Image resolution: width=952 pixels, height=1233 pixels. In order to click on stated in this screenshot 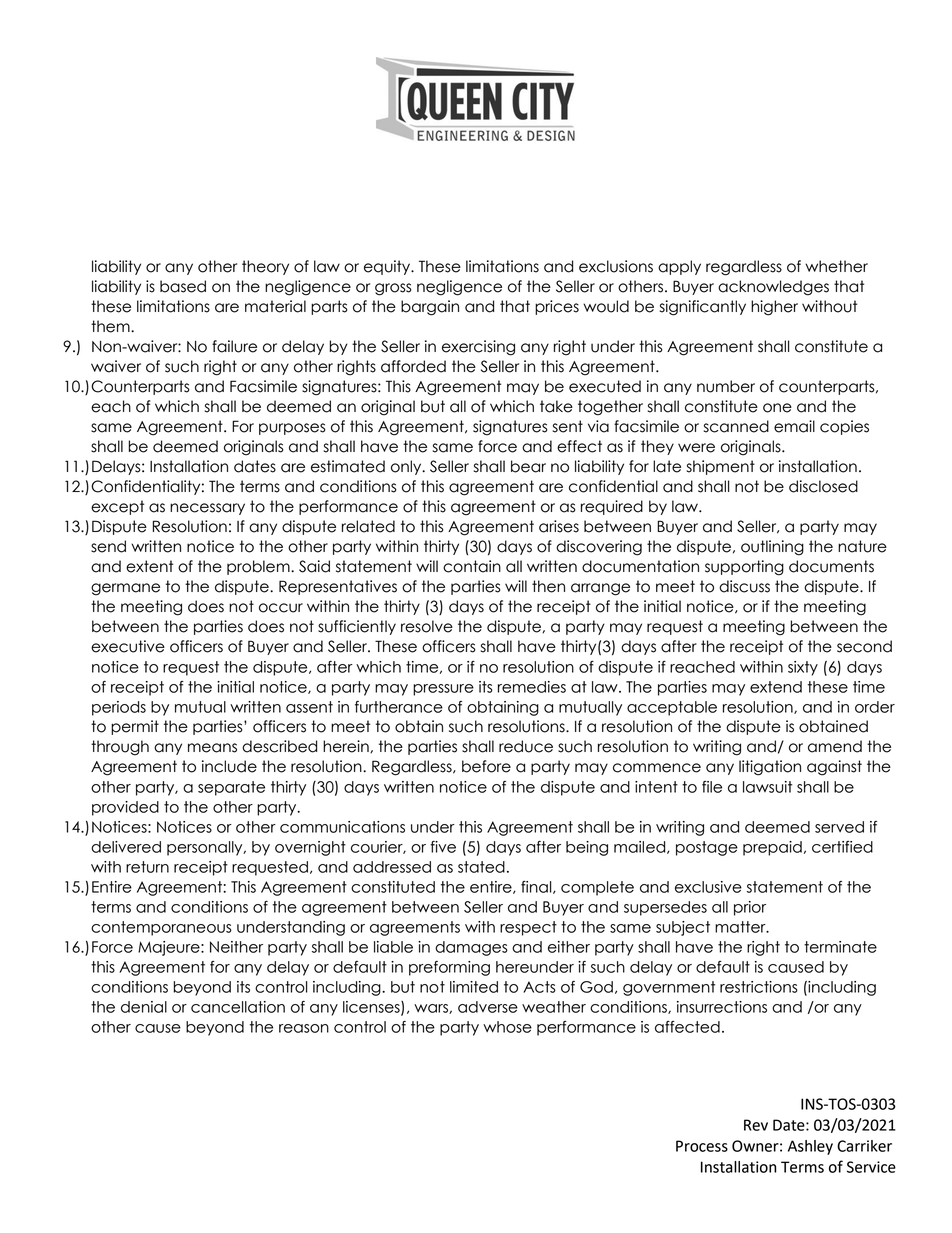, I will do `click(481, 867)`.
